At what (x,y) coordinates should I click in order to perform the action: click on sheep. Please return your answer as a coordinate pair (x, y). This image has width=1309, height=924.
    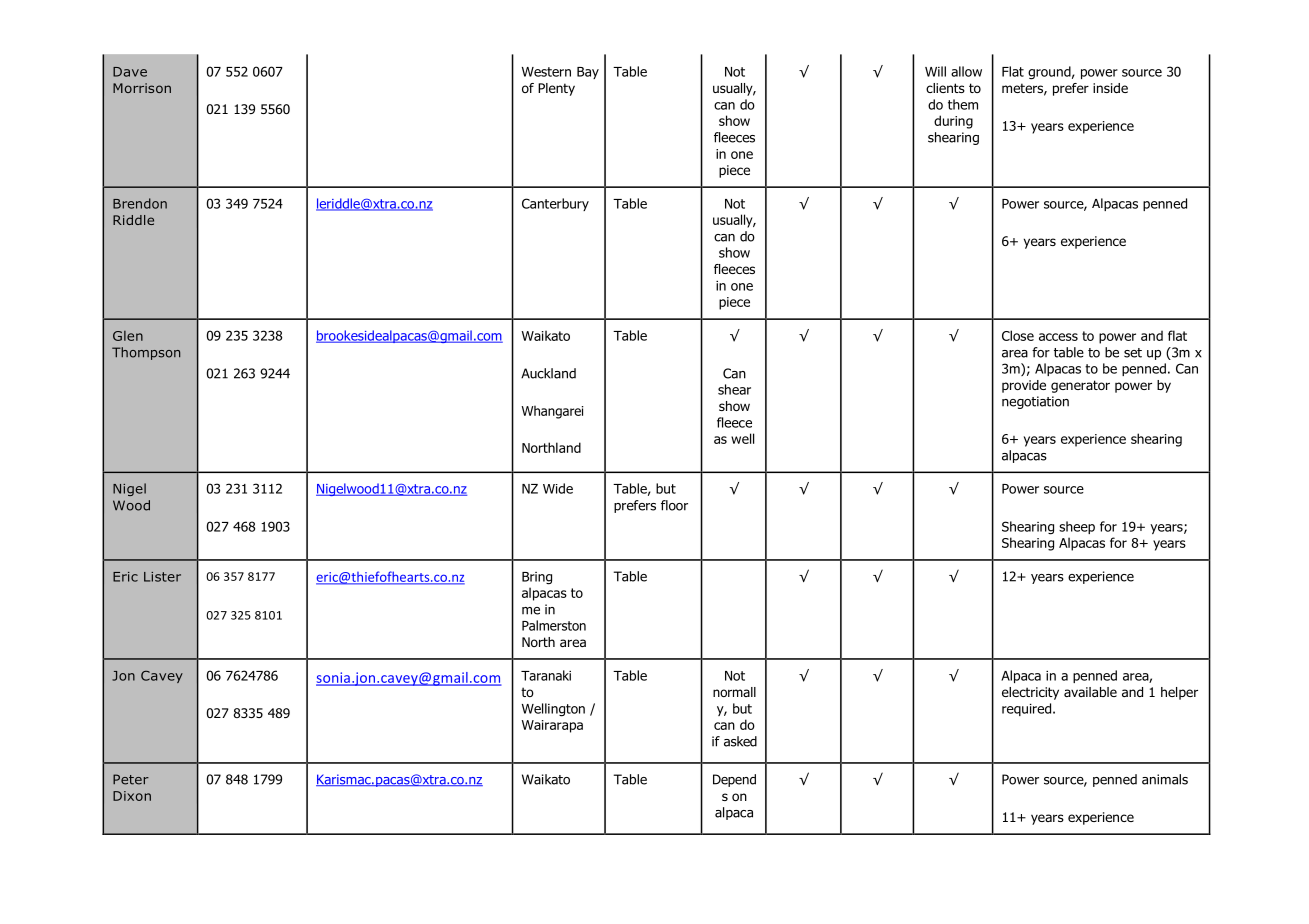
    Looking at the image, I should click on (1077, 527).
